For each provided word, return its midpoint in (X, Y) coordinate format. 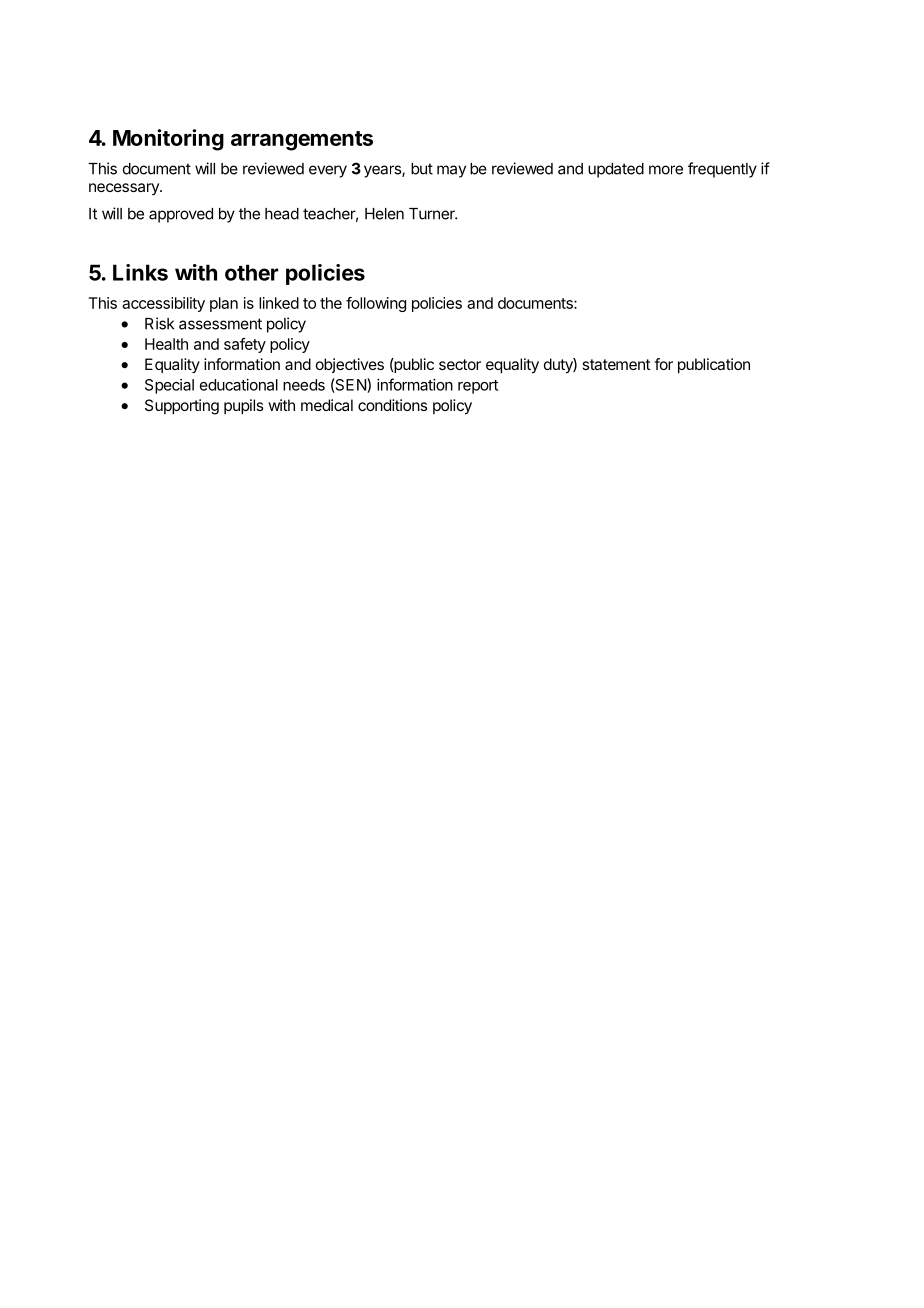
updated (616, 170)
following (376, 304)
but (422, 169)
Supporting (182, 407)
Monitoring (168, 140)
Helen (384, 214)
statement (616, 364)
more (666, 170)
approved (181, 215)
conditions (392, 405)
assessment (220, 324)
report (478, 387)
